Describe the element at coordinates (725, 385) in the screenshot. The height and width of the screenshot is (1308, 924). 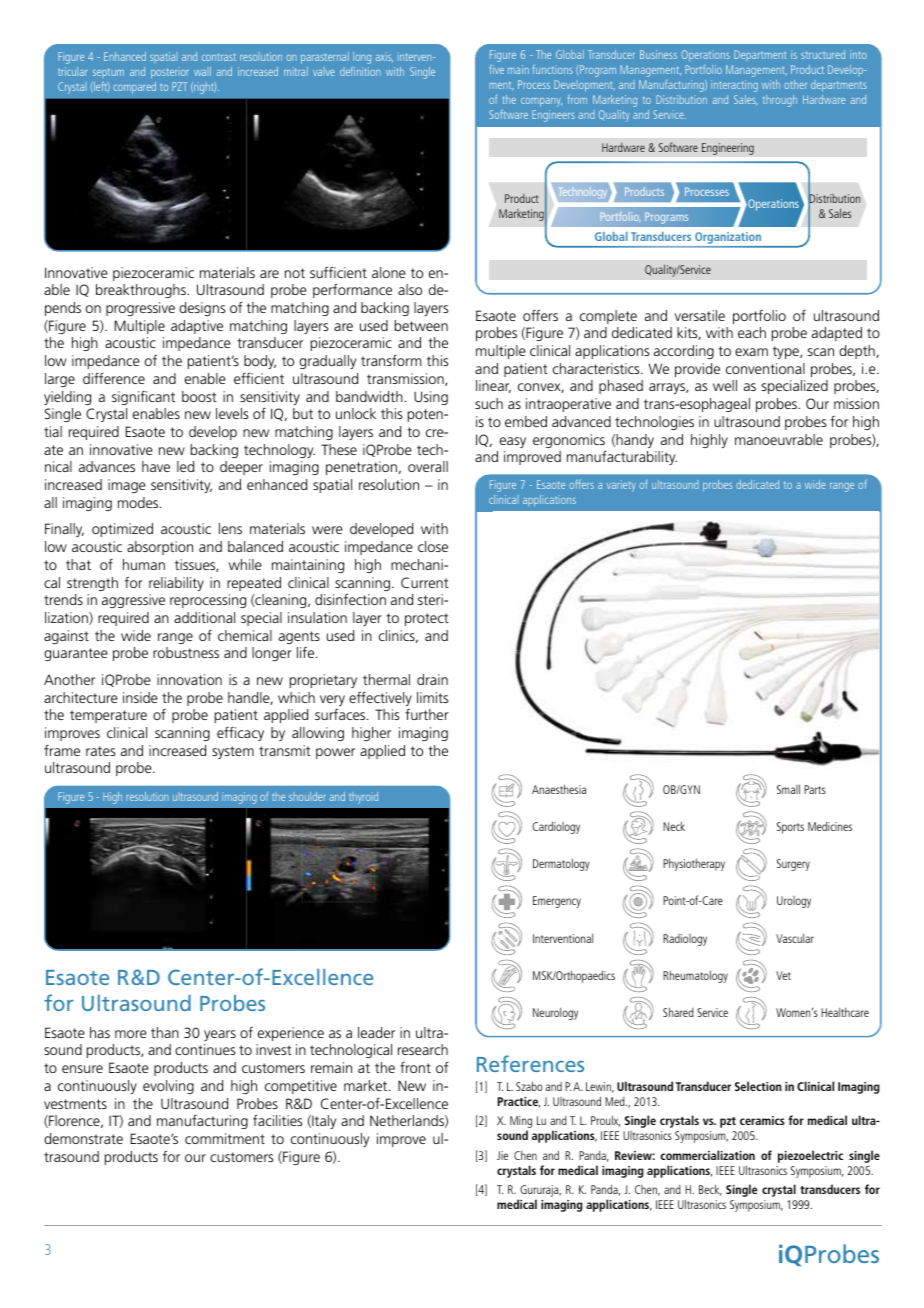
I see `well` at that location.
